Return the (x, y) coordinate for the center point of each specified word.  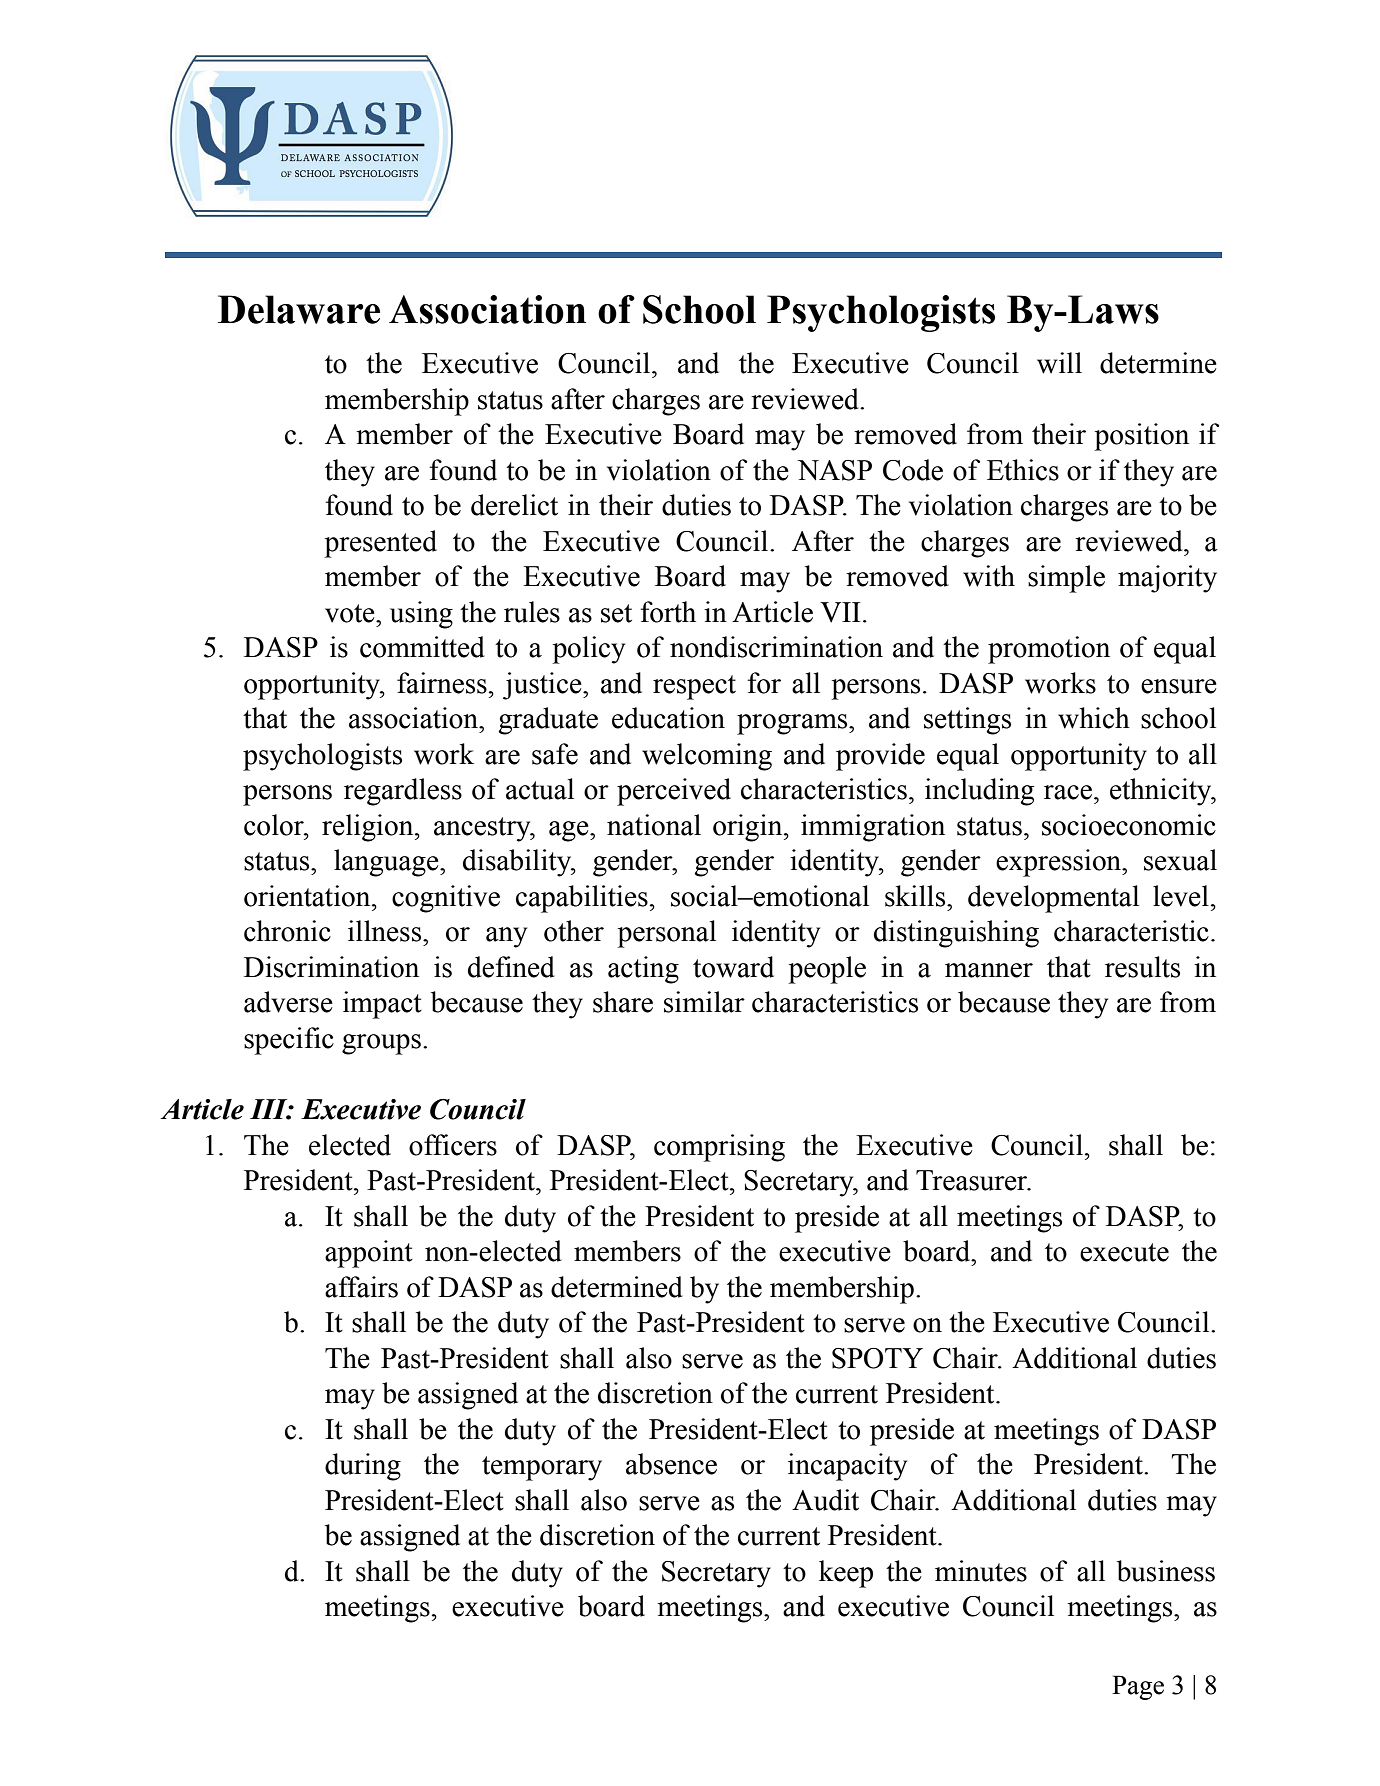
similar (704, 1002)
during (363, 1467)
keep (846, 1574)
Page (1138, 1687)
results (1142, 967)
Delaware (299, 309)
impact (382, 1005)
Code (913, 470)
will (1059, 363)
